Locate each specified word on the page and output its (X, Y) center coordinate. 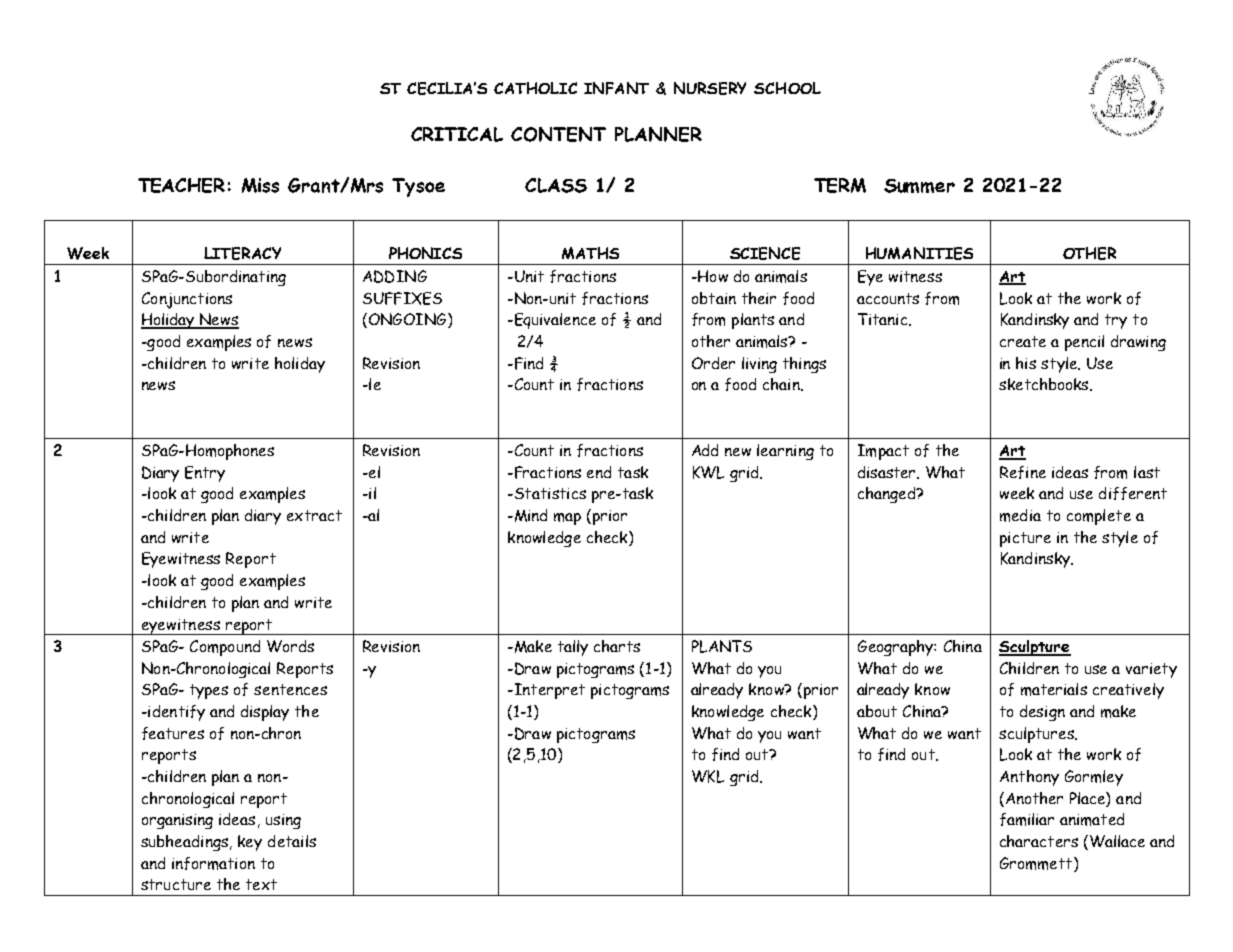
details (292, 841)
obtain (714, 298)
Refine (1023, 472)
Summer (919, 186)
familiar (1027, 819)
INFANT (616, 88)
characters (1039, 841)
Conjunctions (187, 300)
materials (1054, 689)
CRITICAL (457, 134)
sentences (290, 689)
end (599, 472)
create (1023, 341)
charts (617, 646)
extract (314, 515)
